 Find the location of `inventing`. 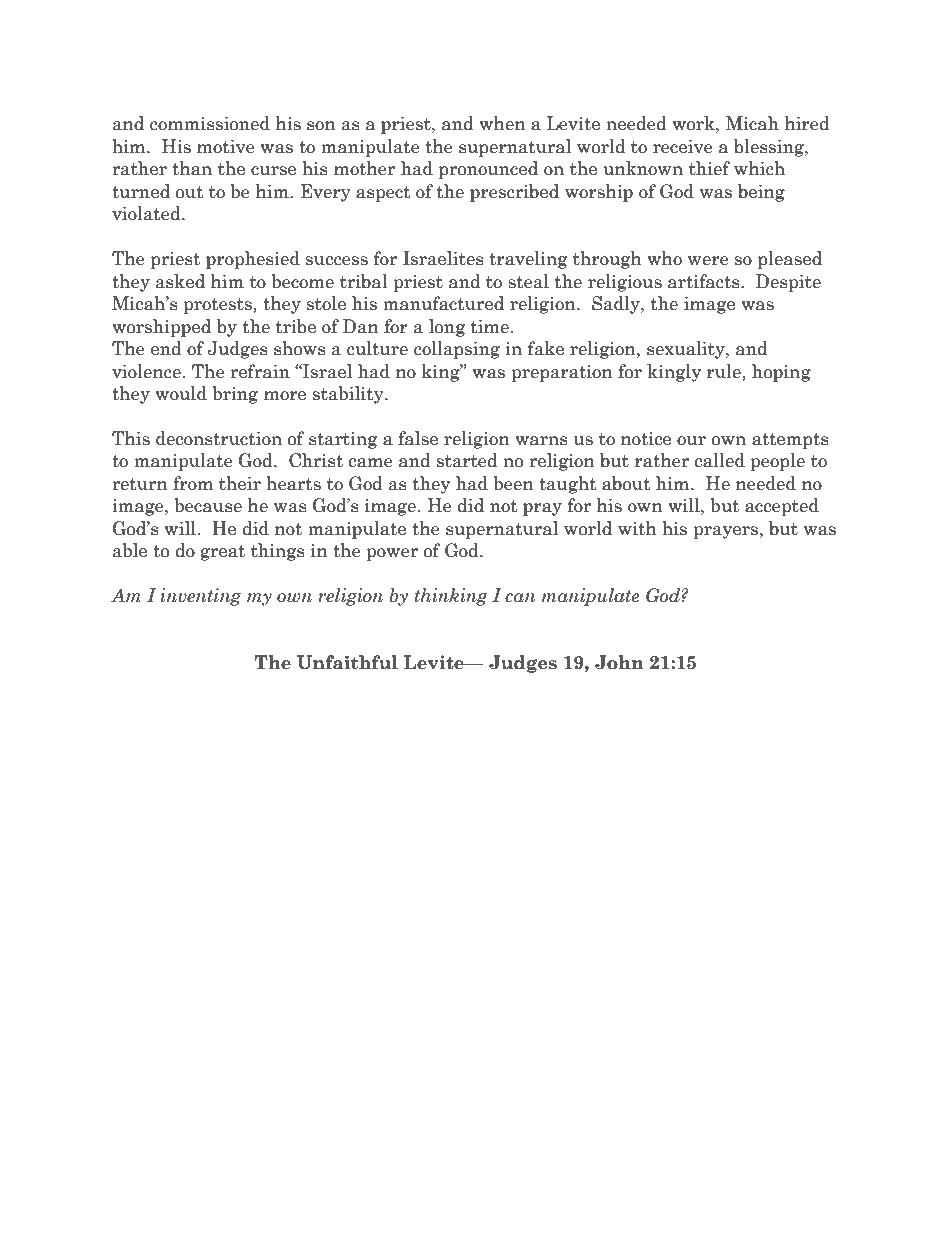

inventing is located at coordinates (201, 597).
